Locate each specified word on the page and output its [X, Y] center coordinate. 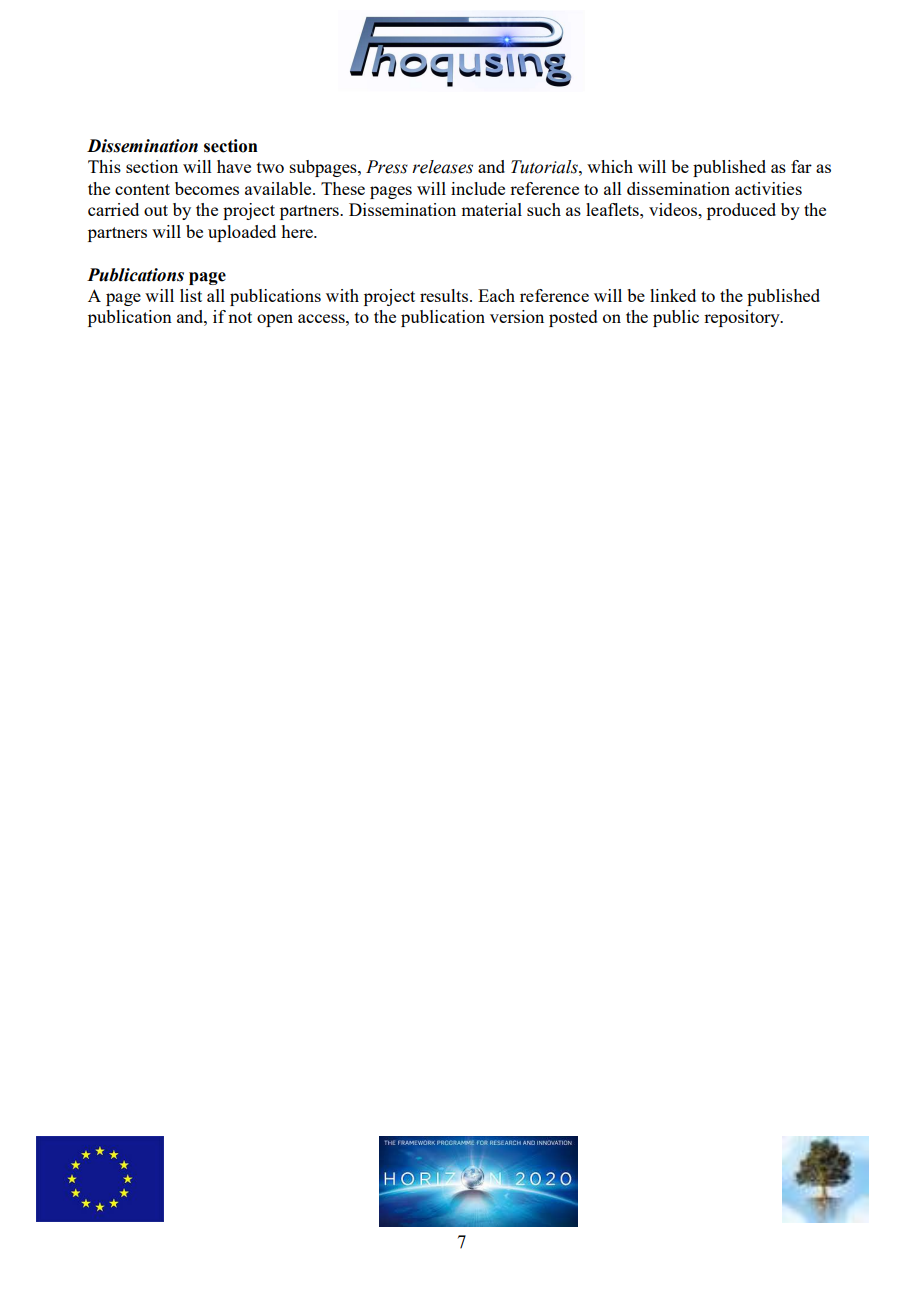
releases [442, 167]
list [191, 295]
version [517, 316]
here [298, 231]
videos [674, 209]
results [445, 295]
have [234, 166]
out [156, 210]
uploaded [242, 233]
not [240, 317]
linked [673, 295]
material [491, 209]
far [801, 166]
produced [741, 211]
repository [743, 318]
